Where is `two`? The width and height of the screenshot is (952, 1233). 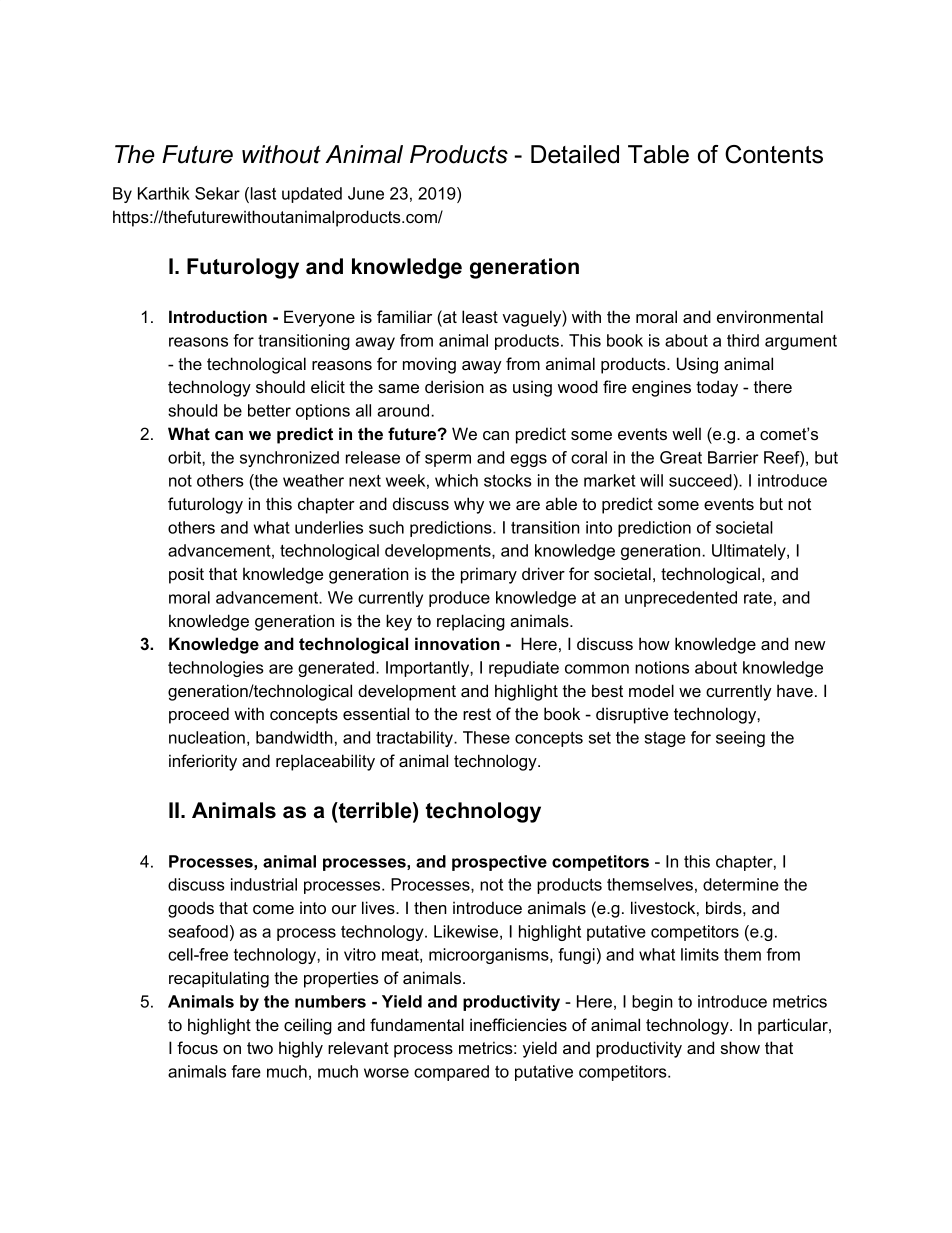 two is located at coordinates (260, 1048).
